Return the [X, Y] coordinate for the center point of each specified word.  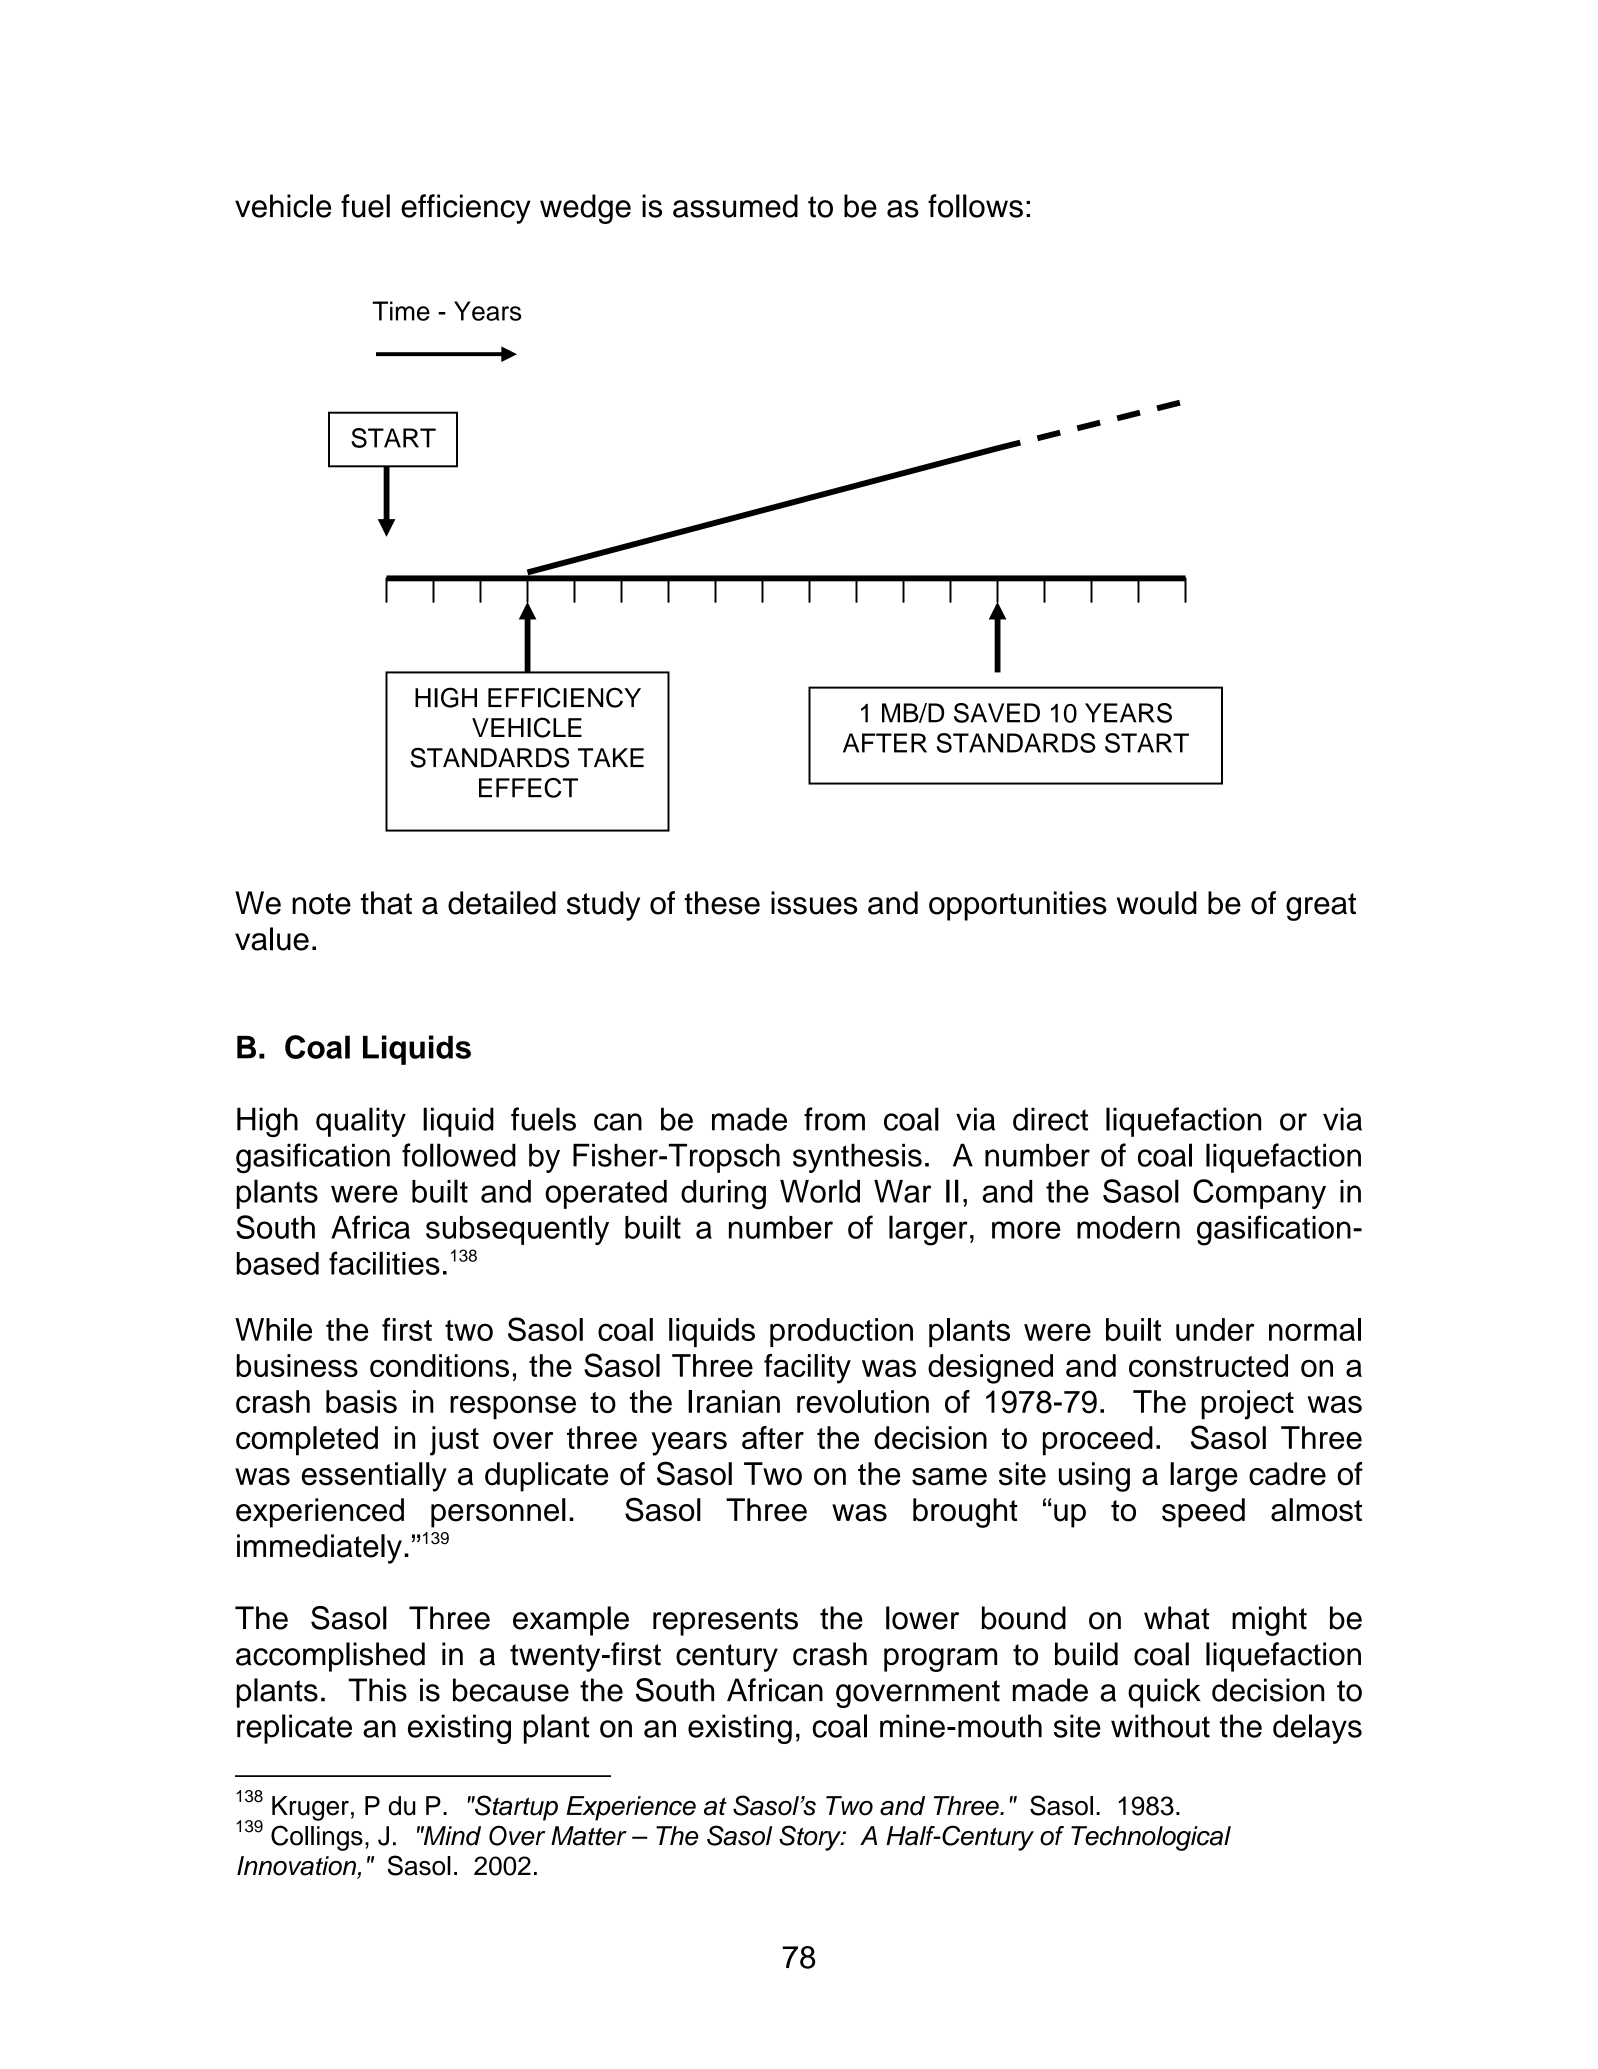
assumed [735, 206]
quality [361, 1122]
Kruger [310, 1808]
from [834, 1119]
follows [975, 206]
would [1157, 903]
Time [401, 311]
